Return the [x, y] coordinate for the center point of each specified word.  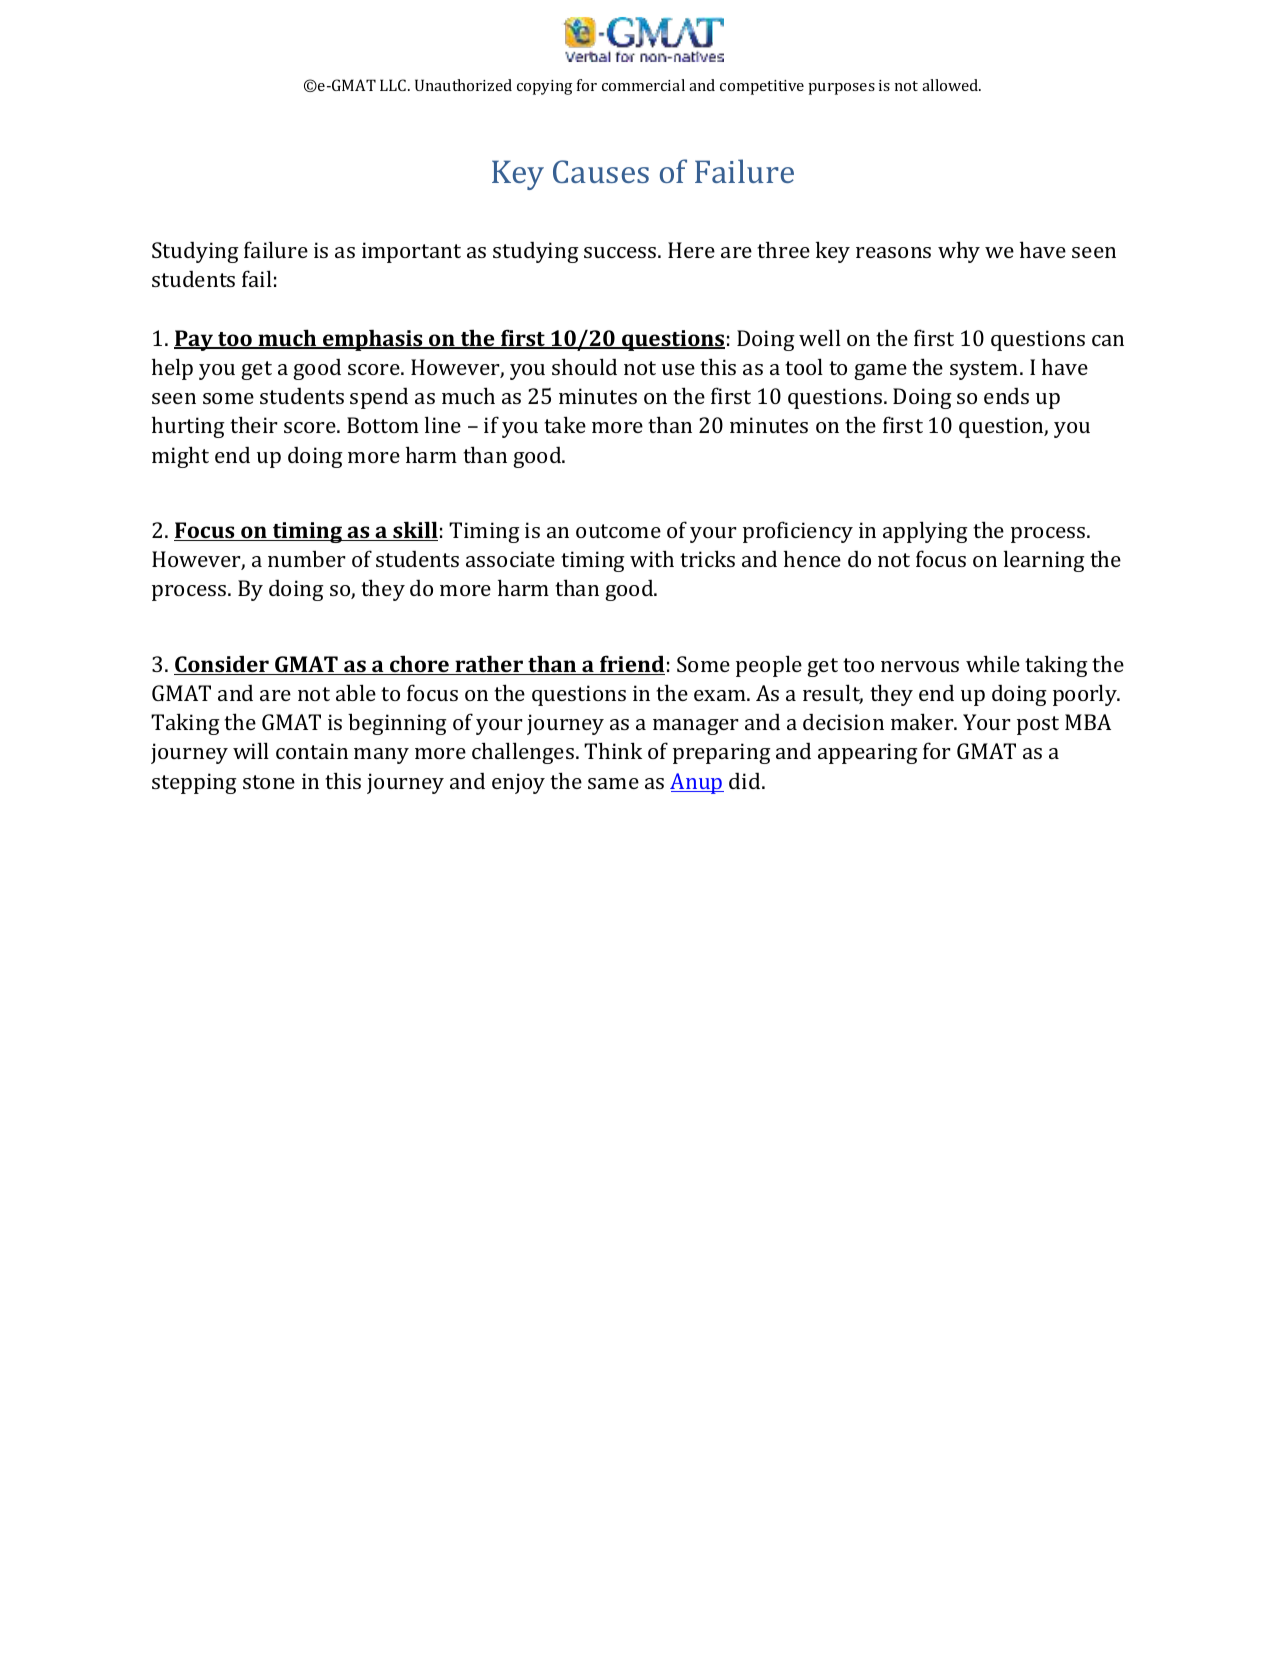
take [565, 424]
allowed [951, 85]
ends [1006, 395]
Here [691, 250]
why [959, 252]
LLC [394, 85]
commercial [643, 85]
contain [312, 751]
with [652, 558]
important [411, 252]
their [254, 424]
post [1038, 725]
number [307, 558]
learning [1044, 561]
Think [613, 750]
